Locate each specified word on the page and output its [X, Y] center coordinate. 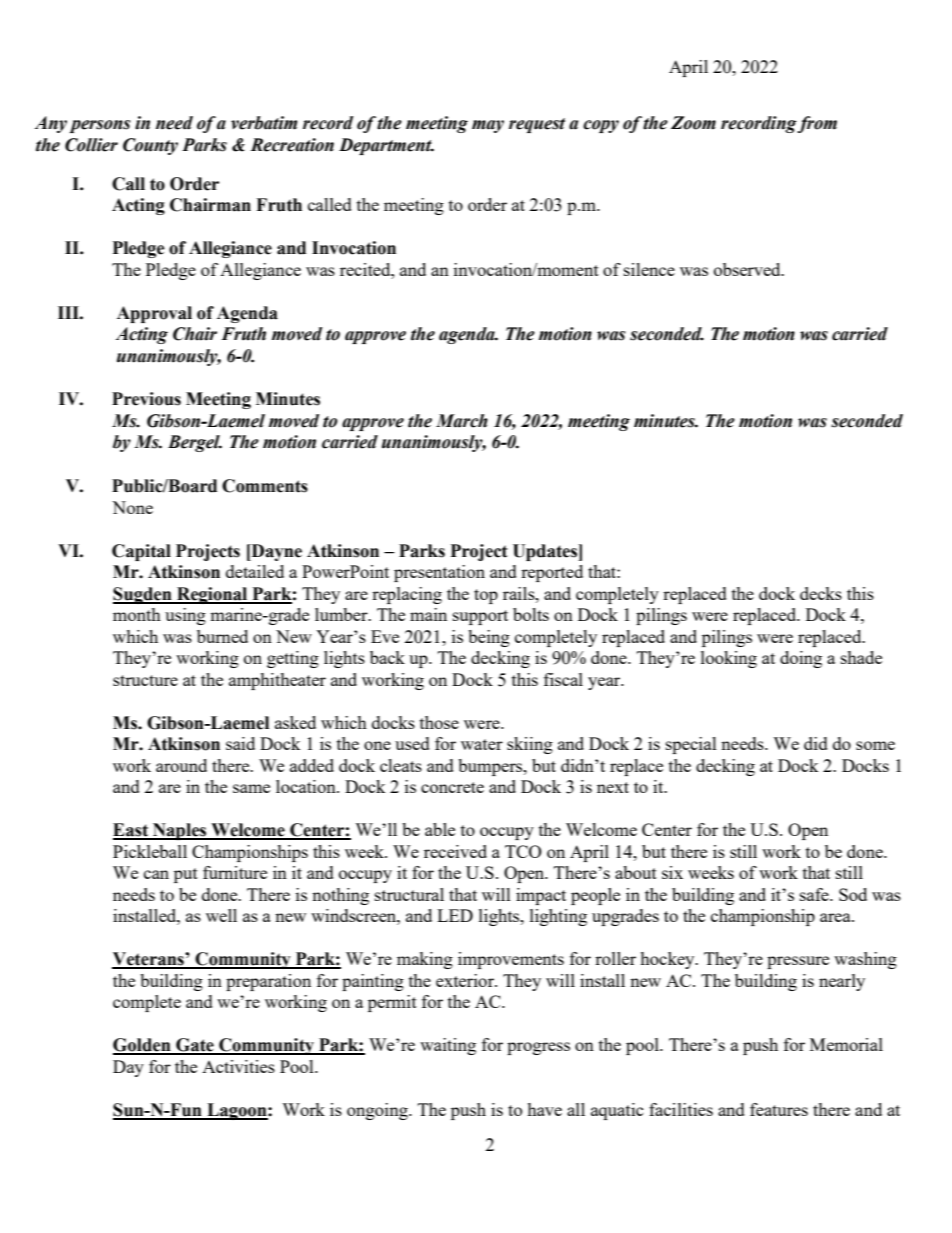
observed [748, 269]
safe [815, 894]
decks [821, 593]
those [439, 722]
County [150, 146]
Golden [143, 1046]
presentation [439, 573]
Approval [154, 314]
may [488, 126]
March [462, 421]
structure [145, 680]
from [817, 124]
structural [409, 894]
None [132, 507]
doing [801, 659]
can [156, 874]
